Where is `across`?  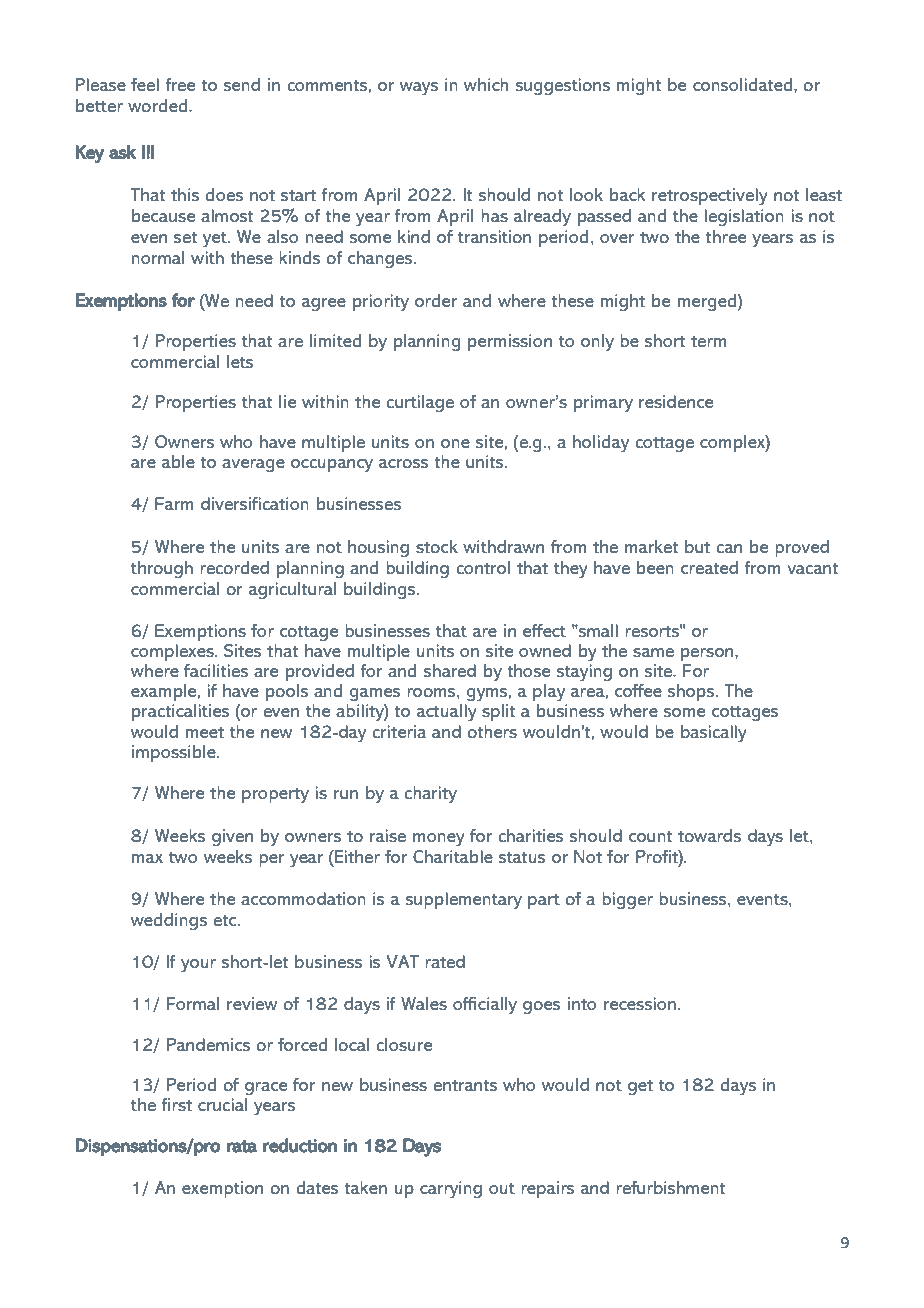 across is located at coordinates (404, 464).
